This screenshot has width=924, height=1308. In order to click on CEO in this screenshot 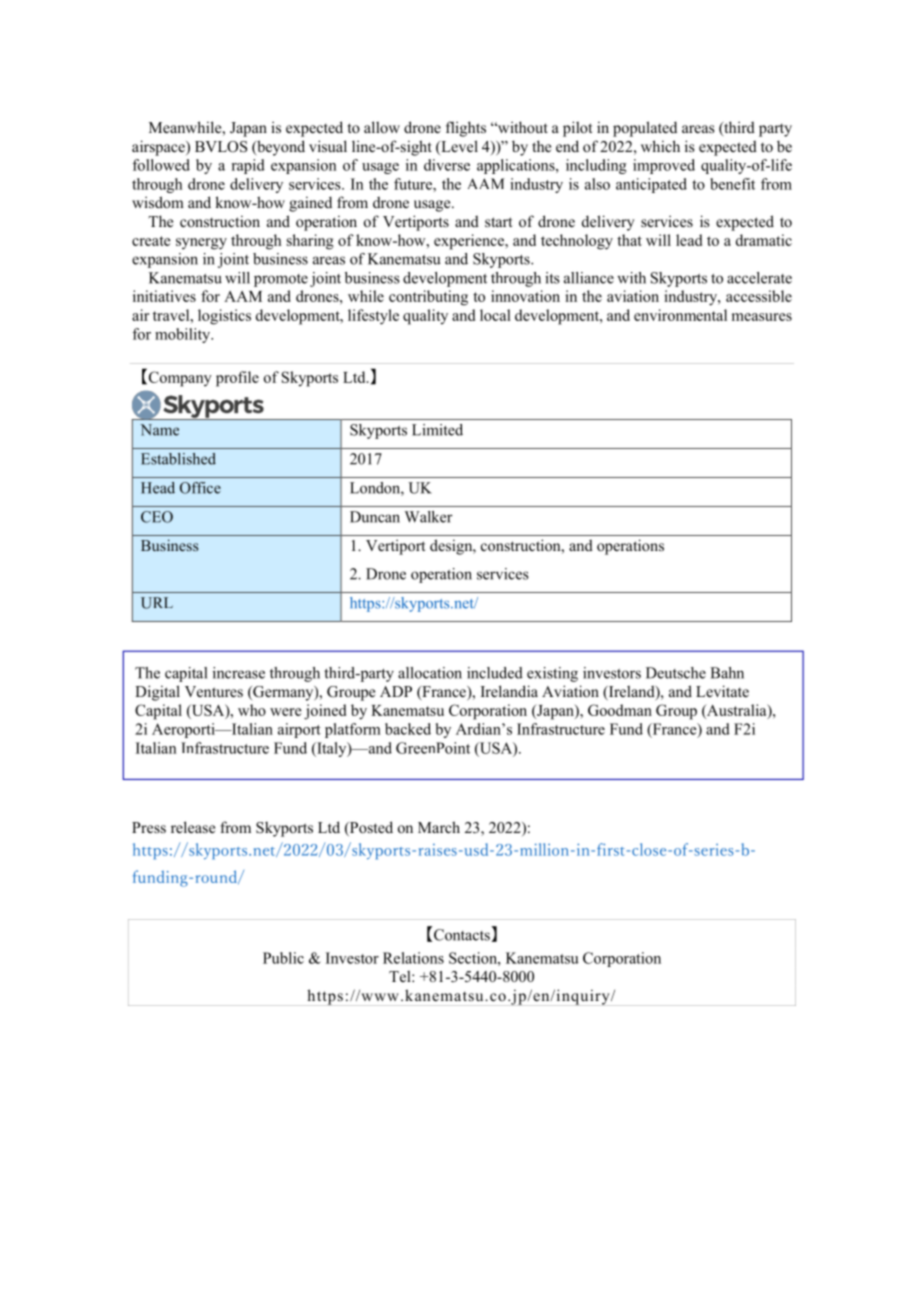, I will do `click(157, 517)`.
